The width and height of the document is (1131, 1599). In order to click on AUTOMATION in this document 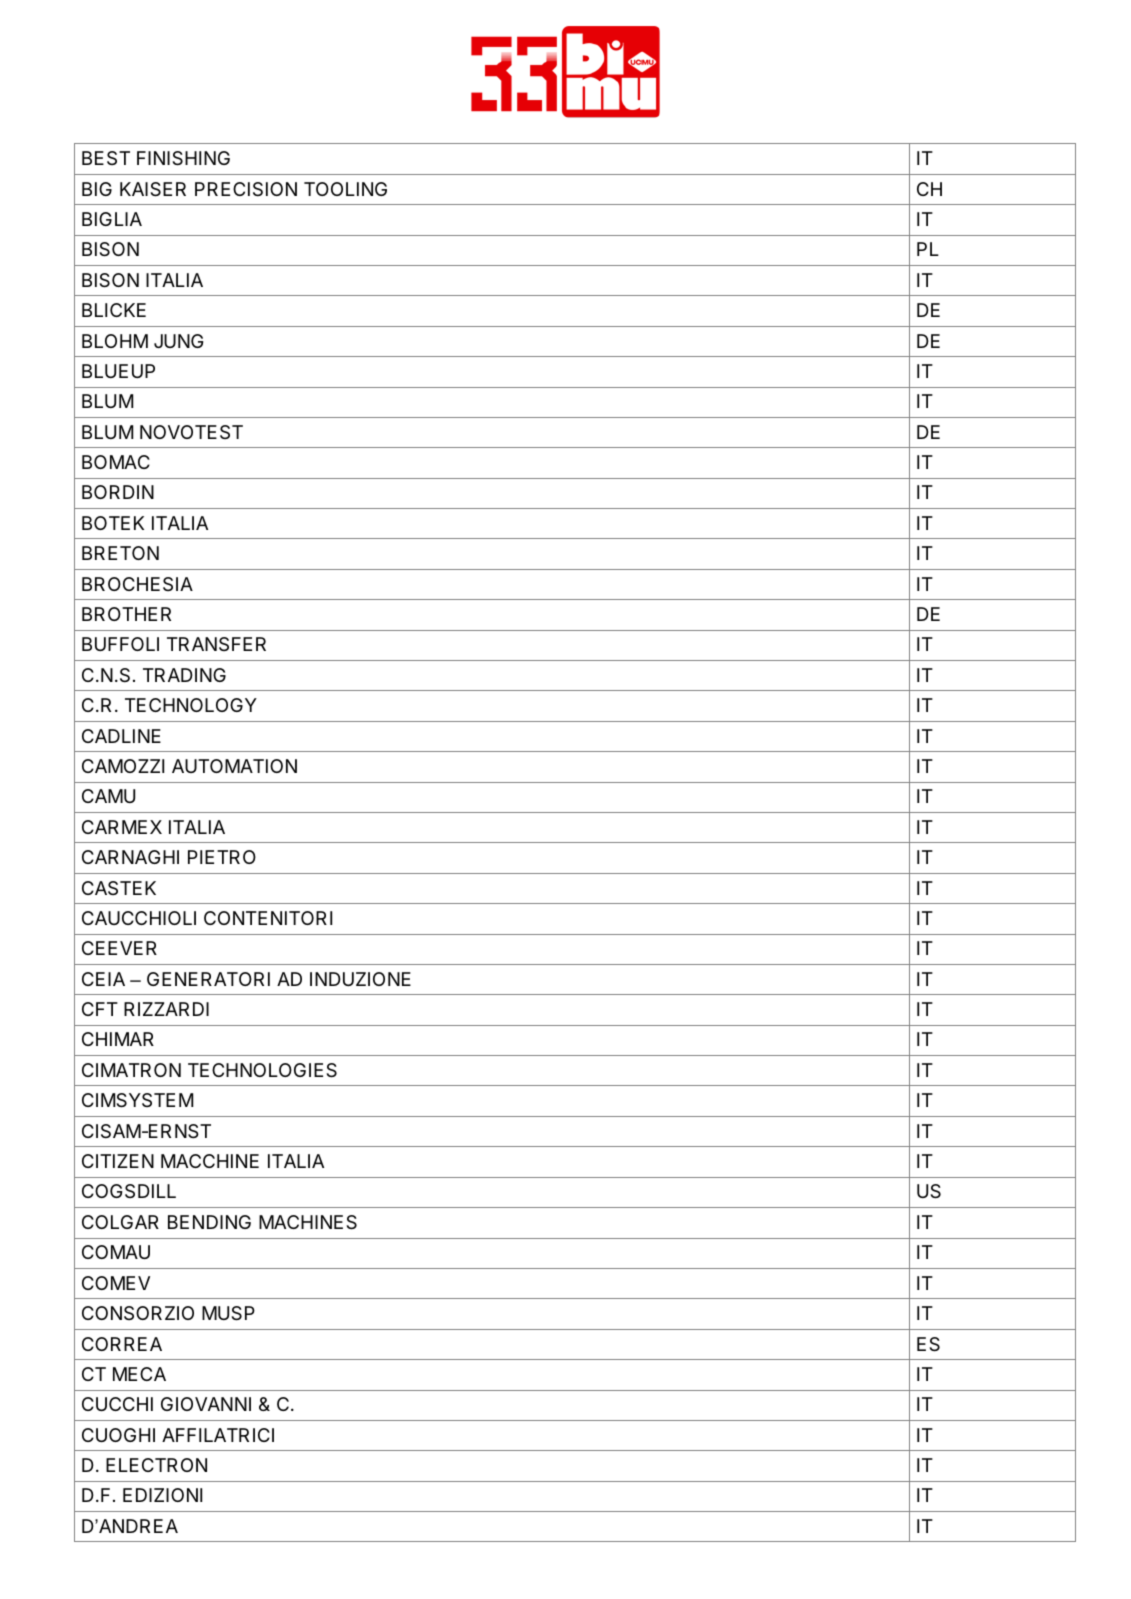, I will do `click(234, 766)`.
